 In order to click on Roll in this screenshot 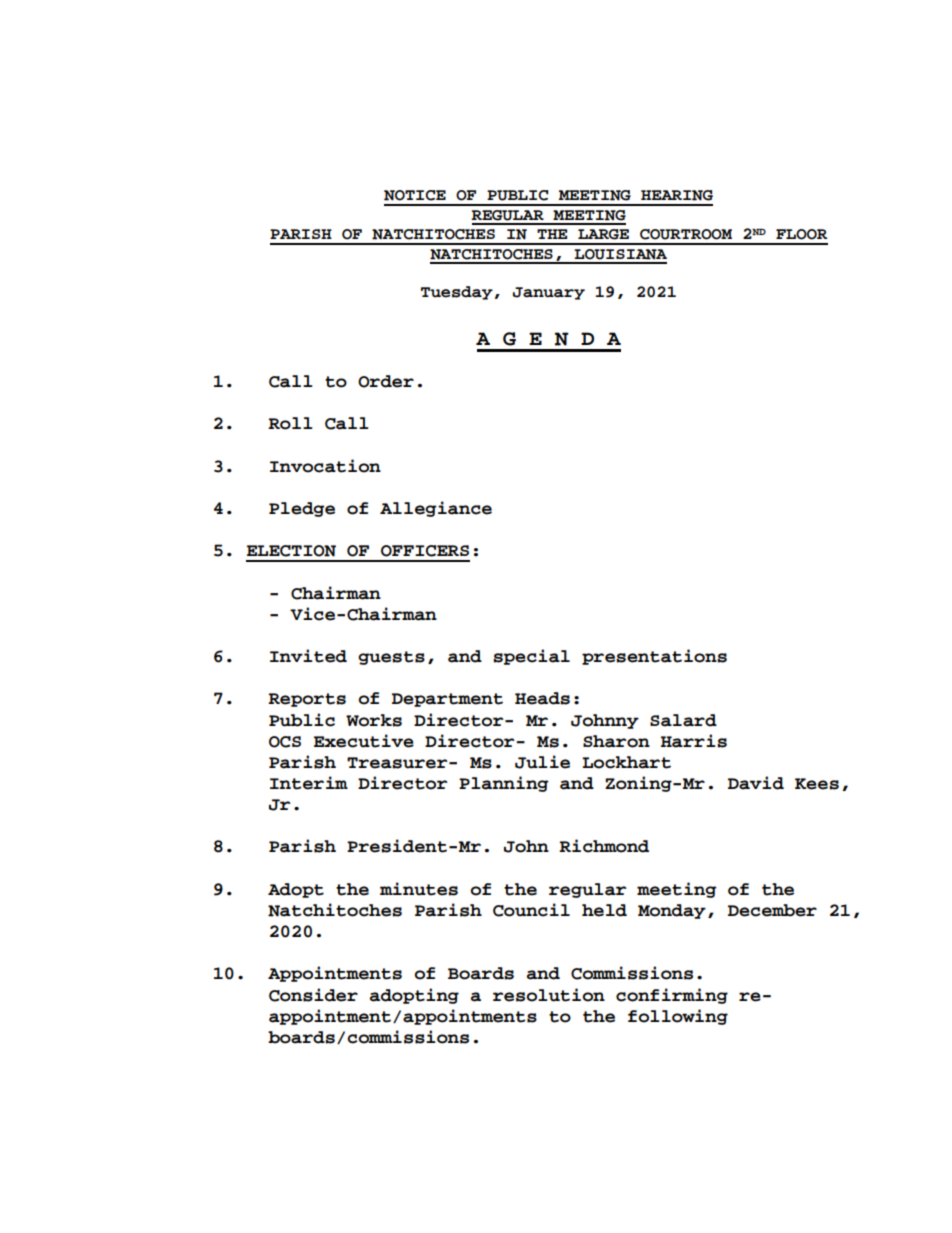, I will do `click(290, 423)`.
